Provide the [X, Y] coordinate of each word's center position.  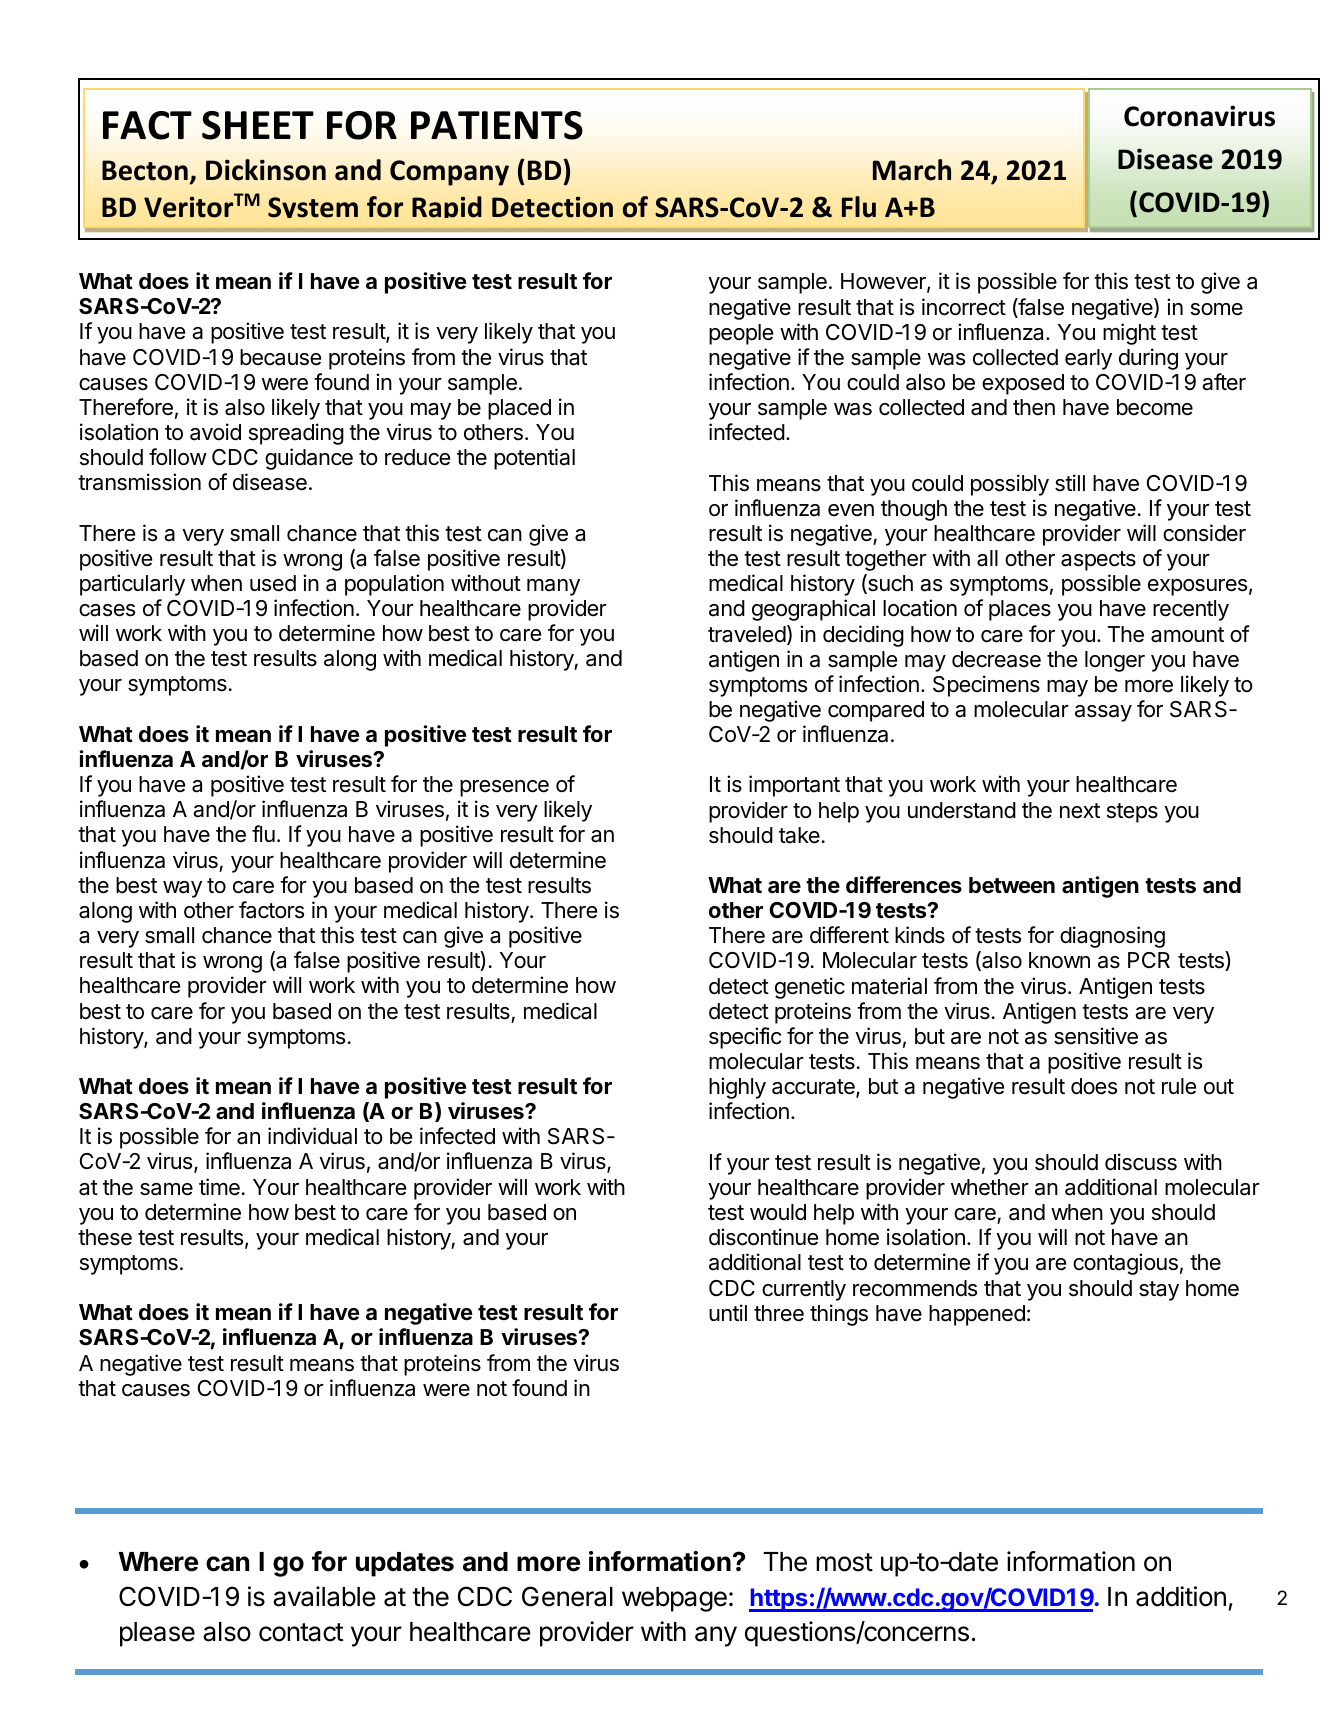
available [324, 1596]
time [219, 1187]
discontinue [763, 1237]
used [273, 583]
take [799, 835]
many [553, 587]
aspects [1098, 561]
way [182, 889]
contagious [1125, 1264]
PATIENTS [497, 125]
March [912, 170]
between [1012, 885]
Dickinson [266, 170]
